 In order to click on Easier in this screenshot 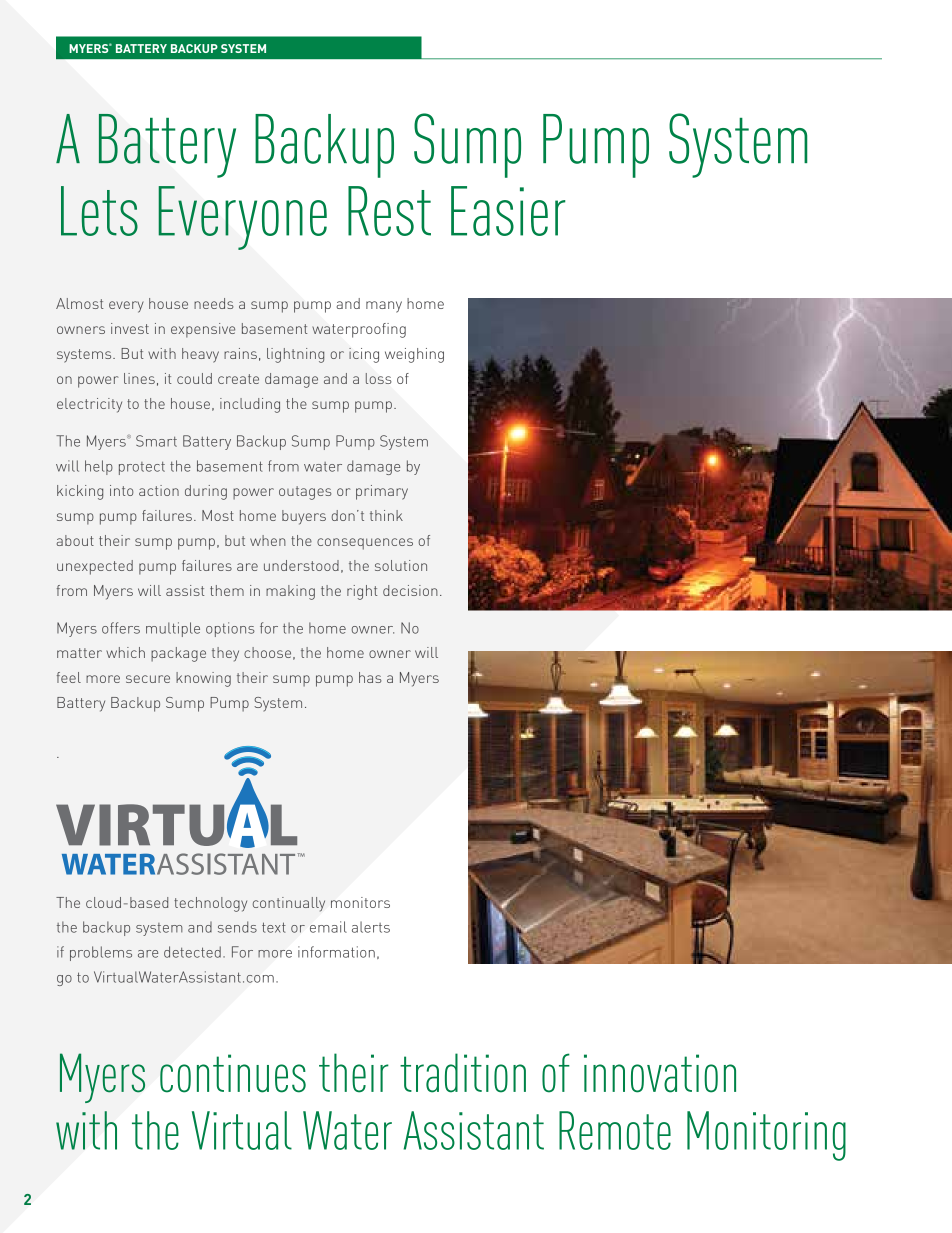, I will do `click(508, 211)`.
